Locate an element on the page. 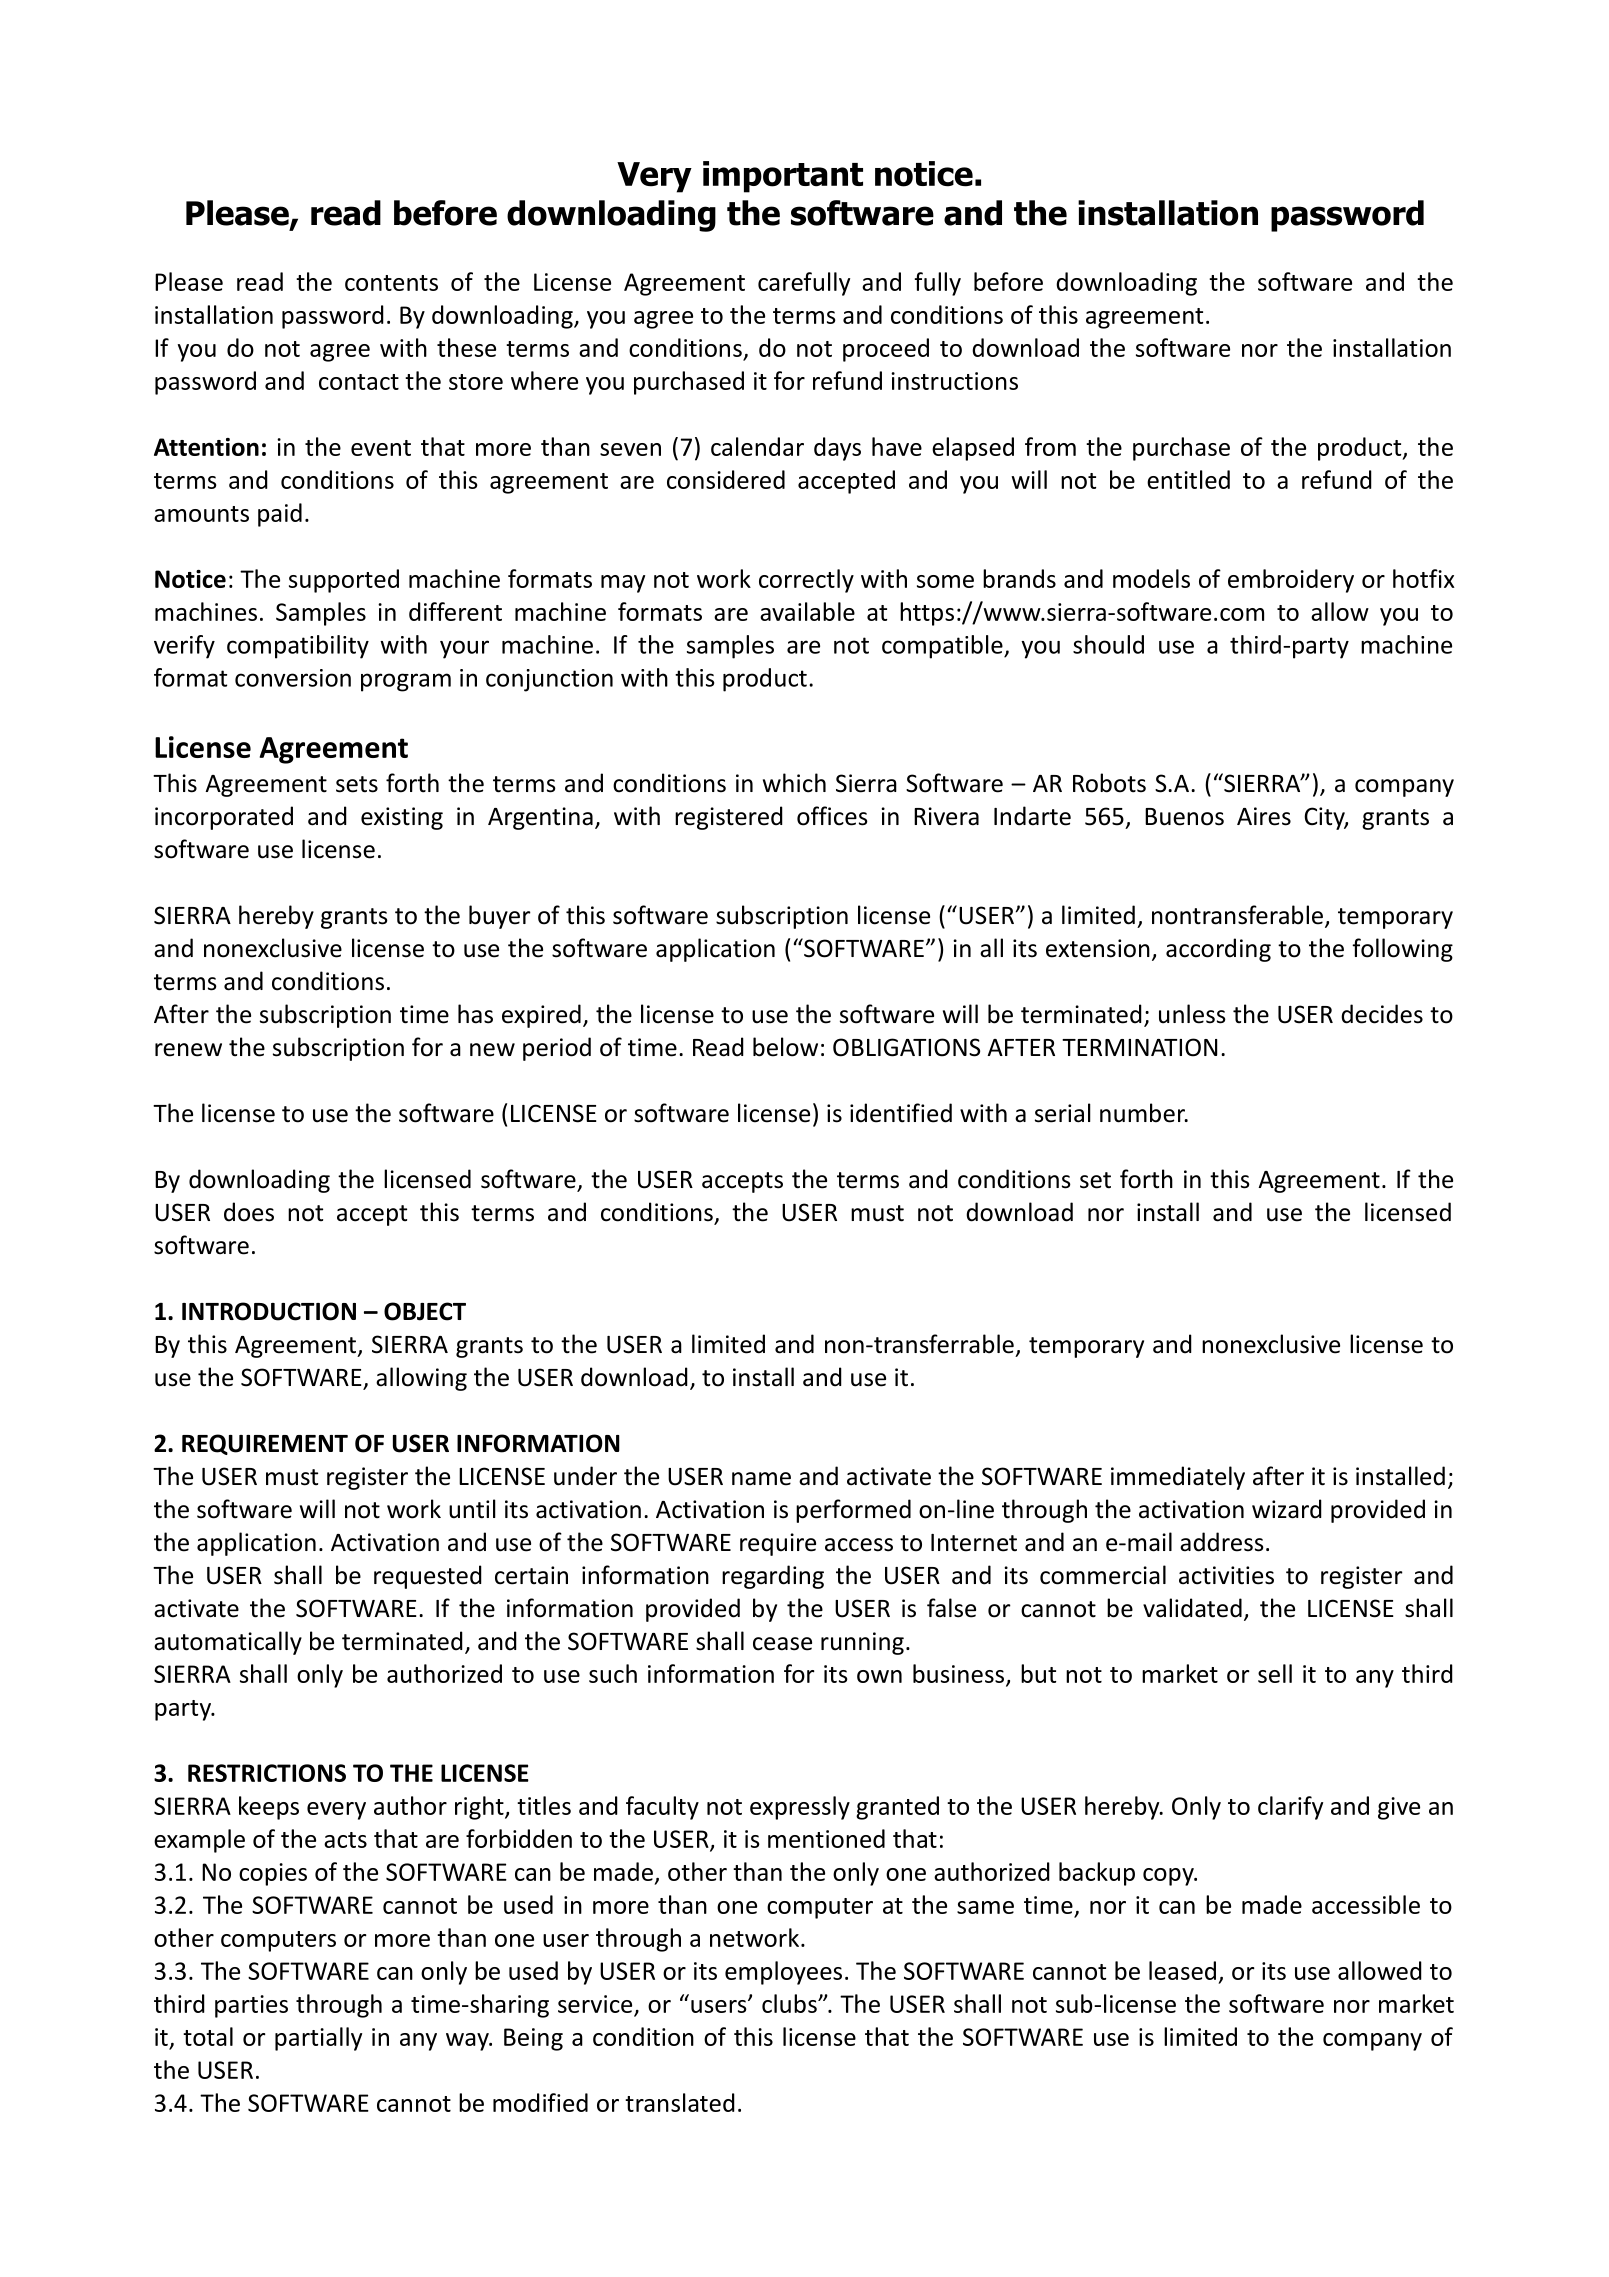 This document has height=2277, width=1609. name is located at coordinates (761, 1479).
